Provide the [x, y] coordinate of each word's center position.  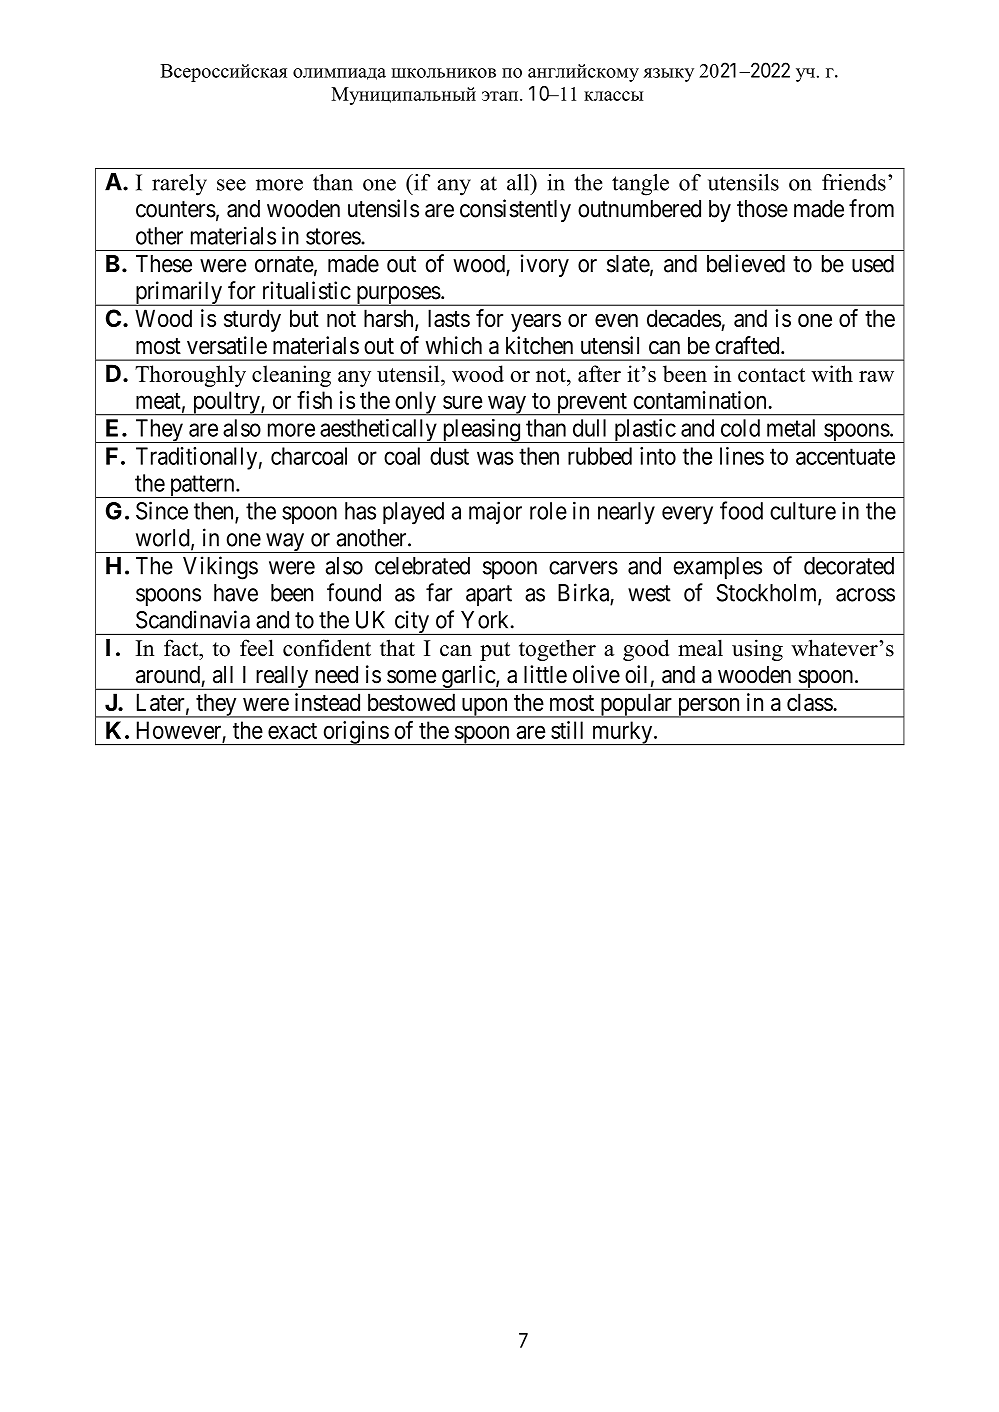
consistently [515, 210]
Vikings [220, 568]
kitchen [539, 345]
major [495, 512]
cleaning [291, 376]
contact [771, 375]
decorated [849, 566]
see [231, 185]
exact [292, 731]
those [762, 209]
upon [484, 708]
